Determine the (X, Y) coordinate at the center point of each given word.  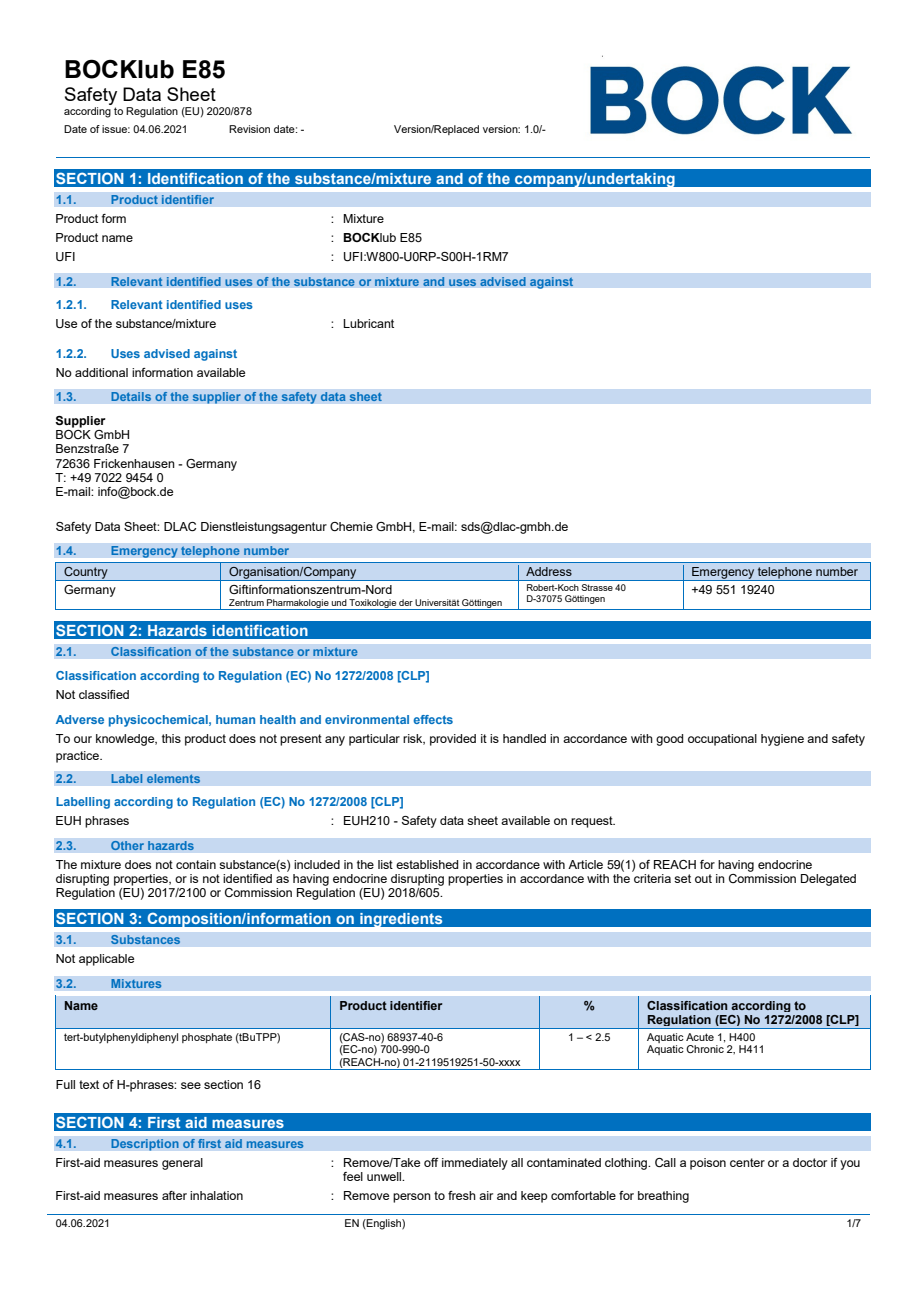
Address (549, 571)
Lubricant (368, 323)
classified (104, 694)
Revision (249, 129)
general (182, 1164)
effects (433, 719)
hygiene (782, 740)
